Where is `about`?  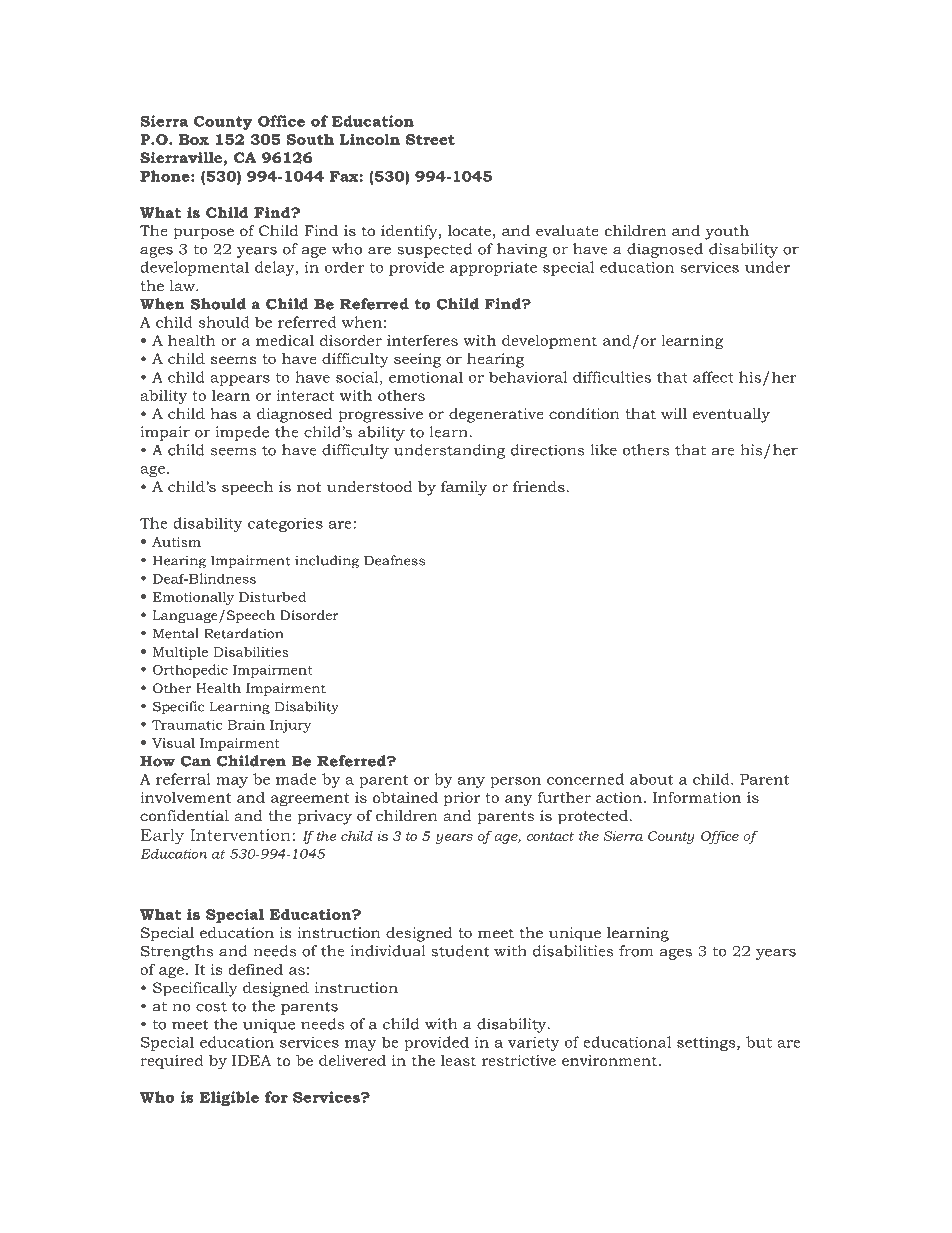 about is located at coordinates (651, 779).
